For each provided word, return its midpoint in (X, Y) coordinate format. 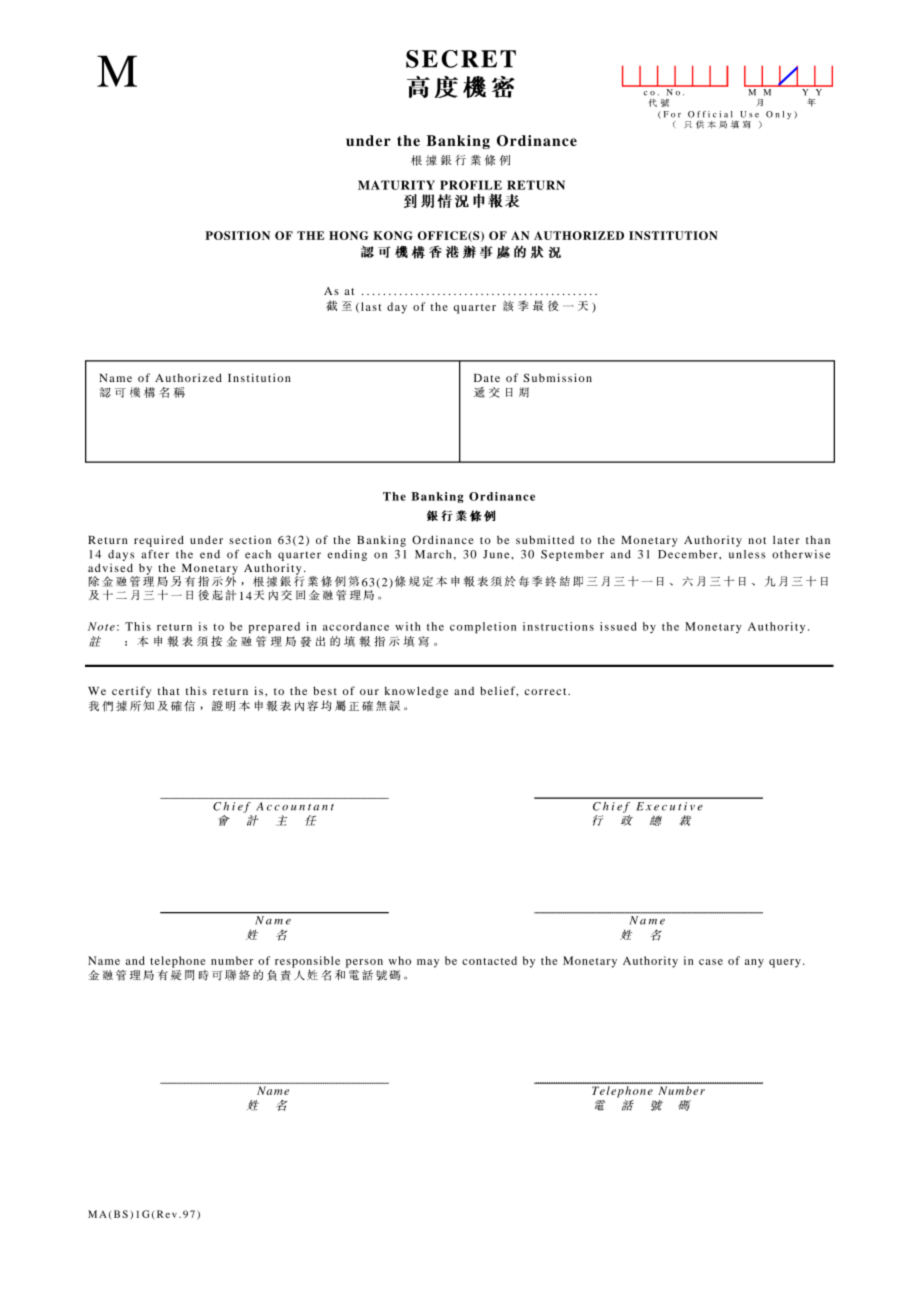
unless (747, 554)
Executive (669, 806)
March (433, 554)
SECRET (461, 59)
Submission (557, 377)
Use (749, 114)
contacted (489, 960)
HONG (349, 235)
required (159, 541)
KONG (393, 235)
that (169, 690)
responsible (307, 962)
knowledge (416, 692)
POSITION (237, 235)
